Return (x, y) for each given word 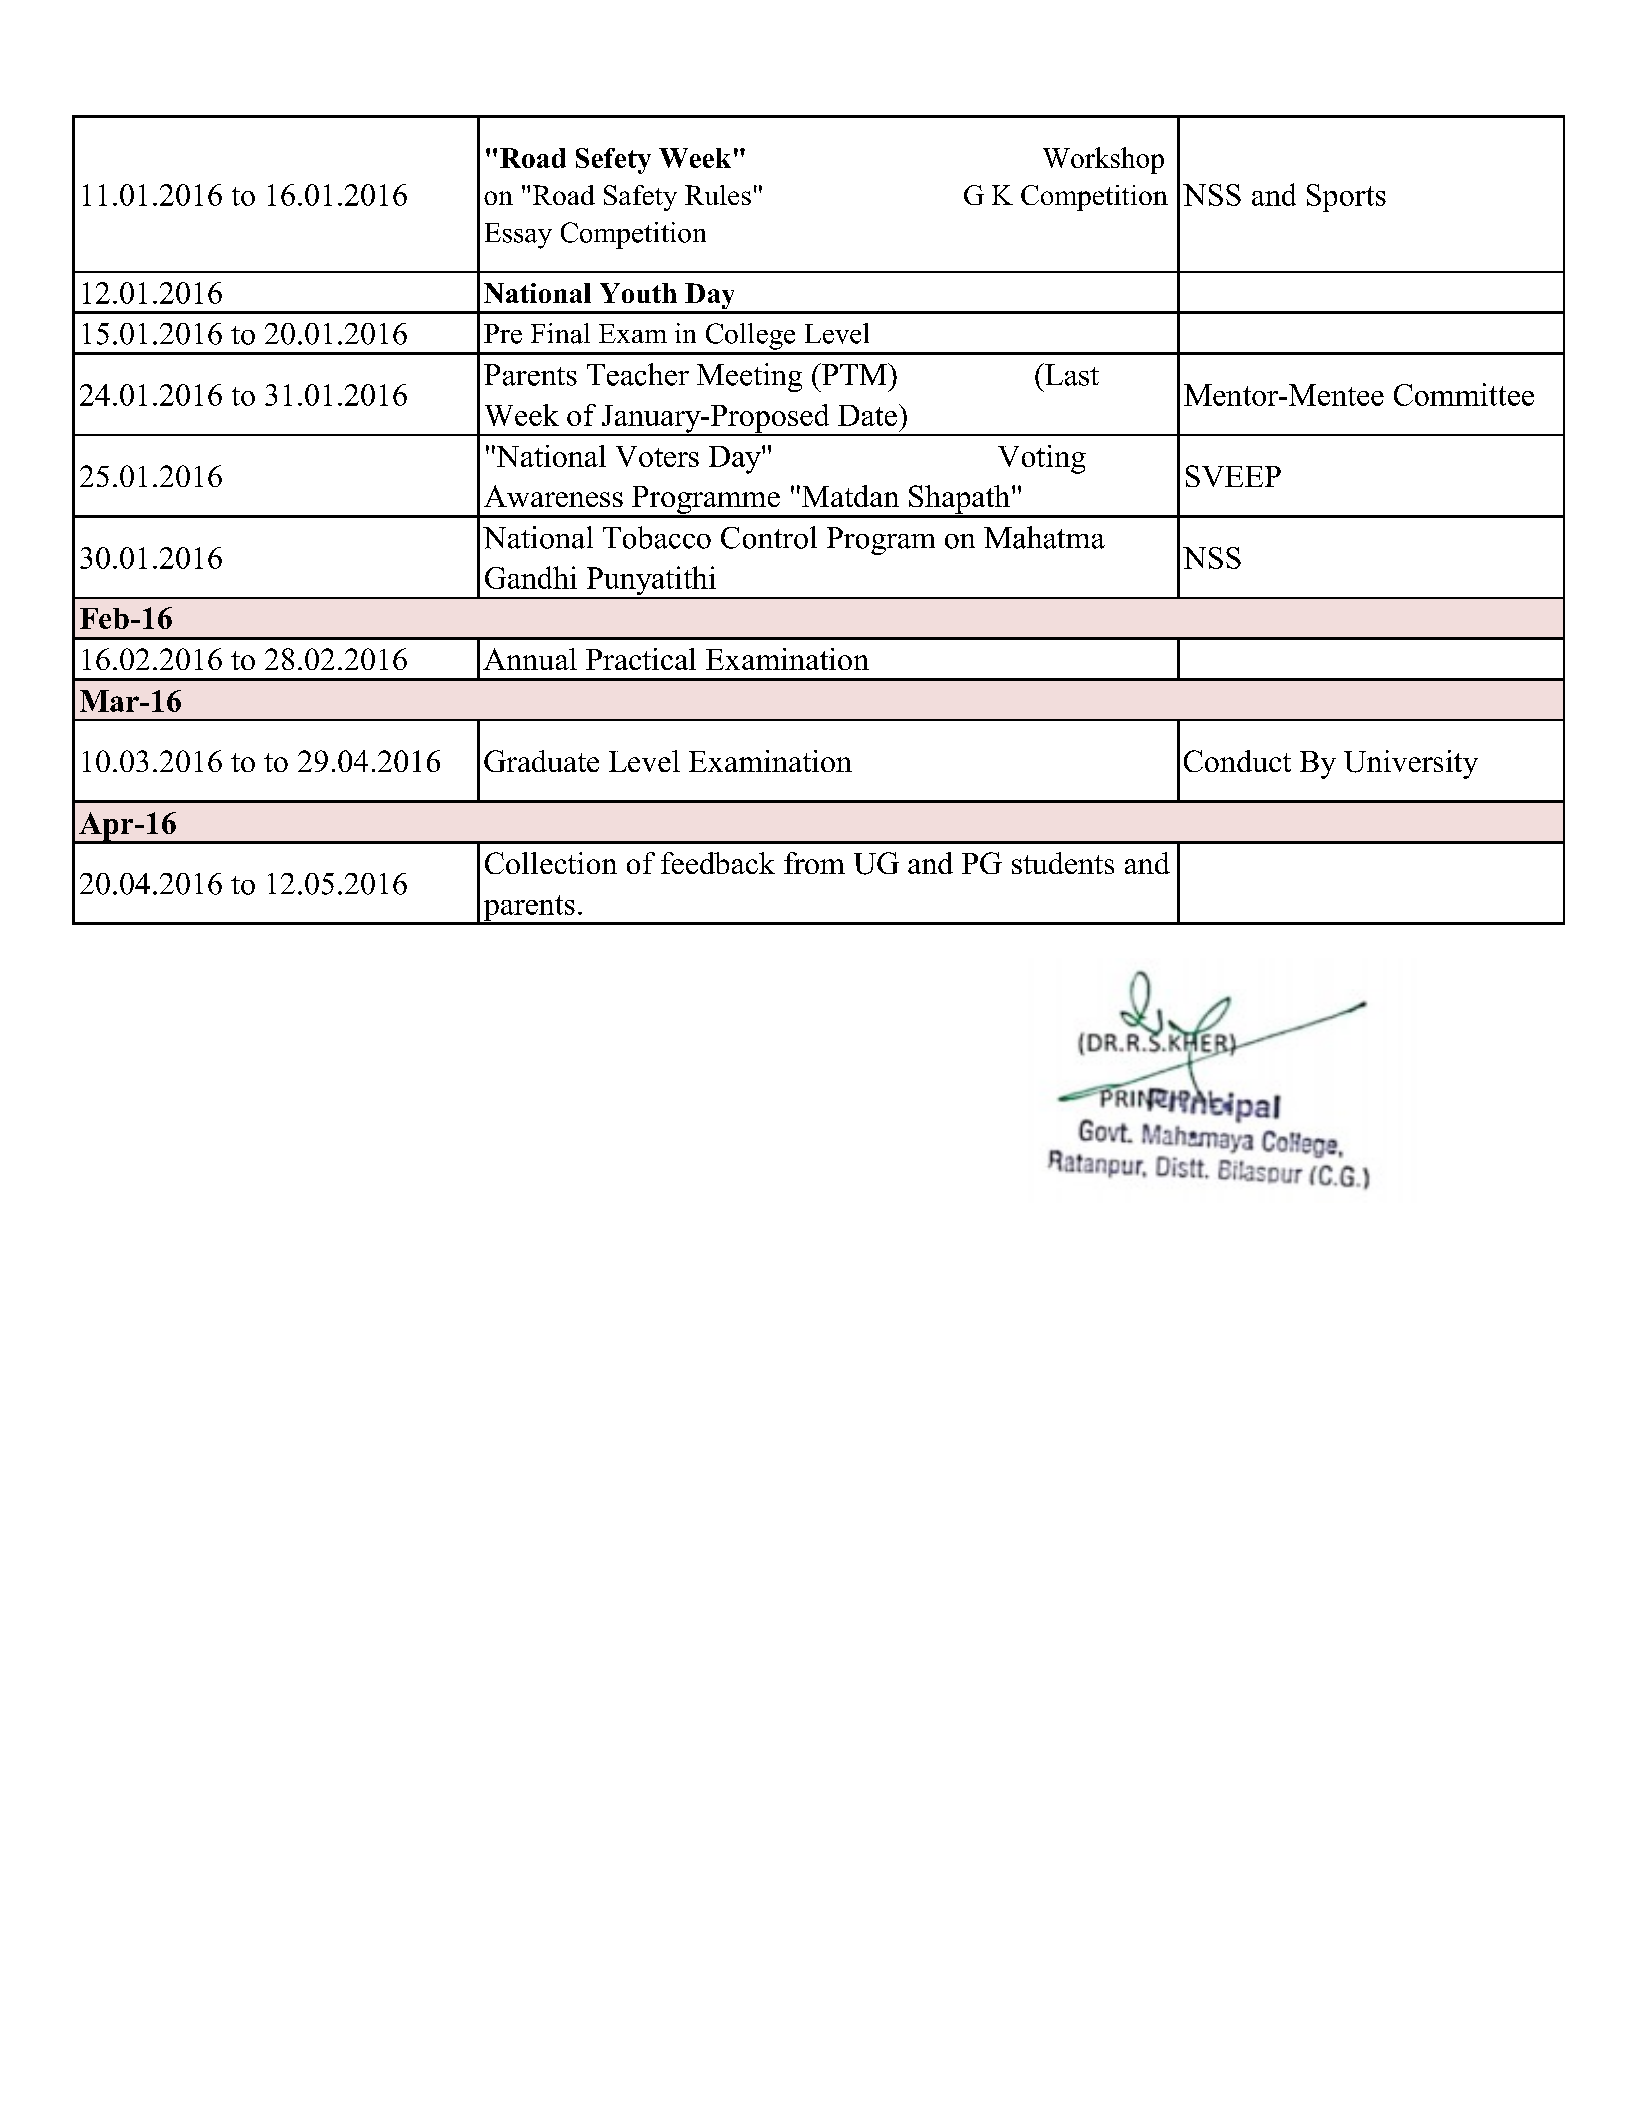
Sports (1346, 198)
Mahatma (1044, 537)
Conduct (1237, 761)
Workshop (1103, 160)
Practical (641, 659)
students (1063, 863)
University (1411, 764)
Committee (1464, 394)
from (814, 863)
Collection (551, 863)
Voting (1042, 459)
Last (1071, 374)
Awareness (553, 496)
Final (560, 333)
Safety (640, 198)
